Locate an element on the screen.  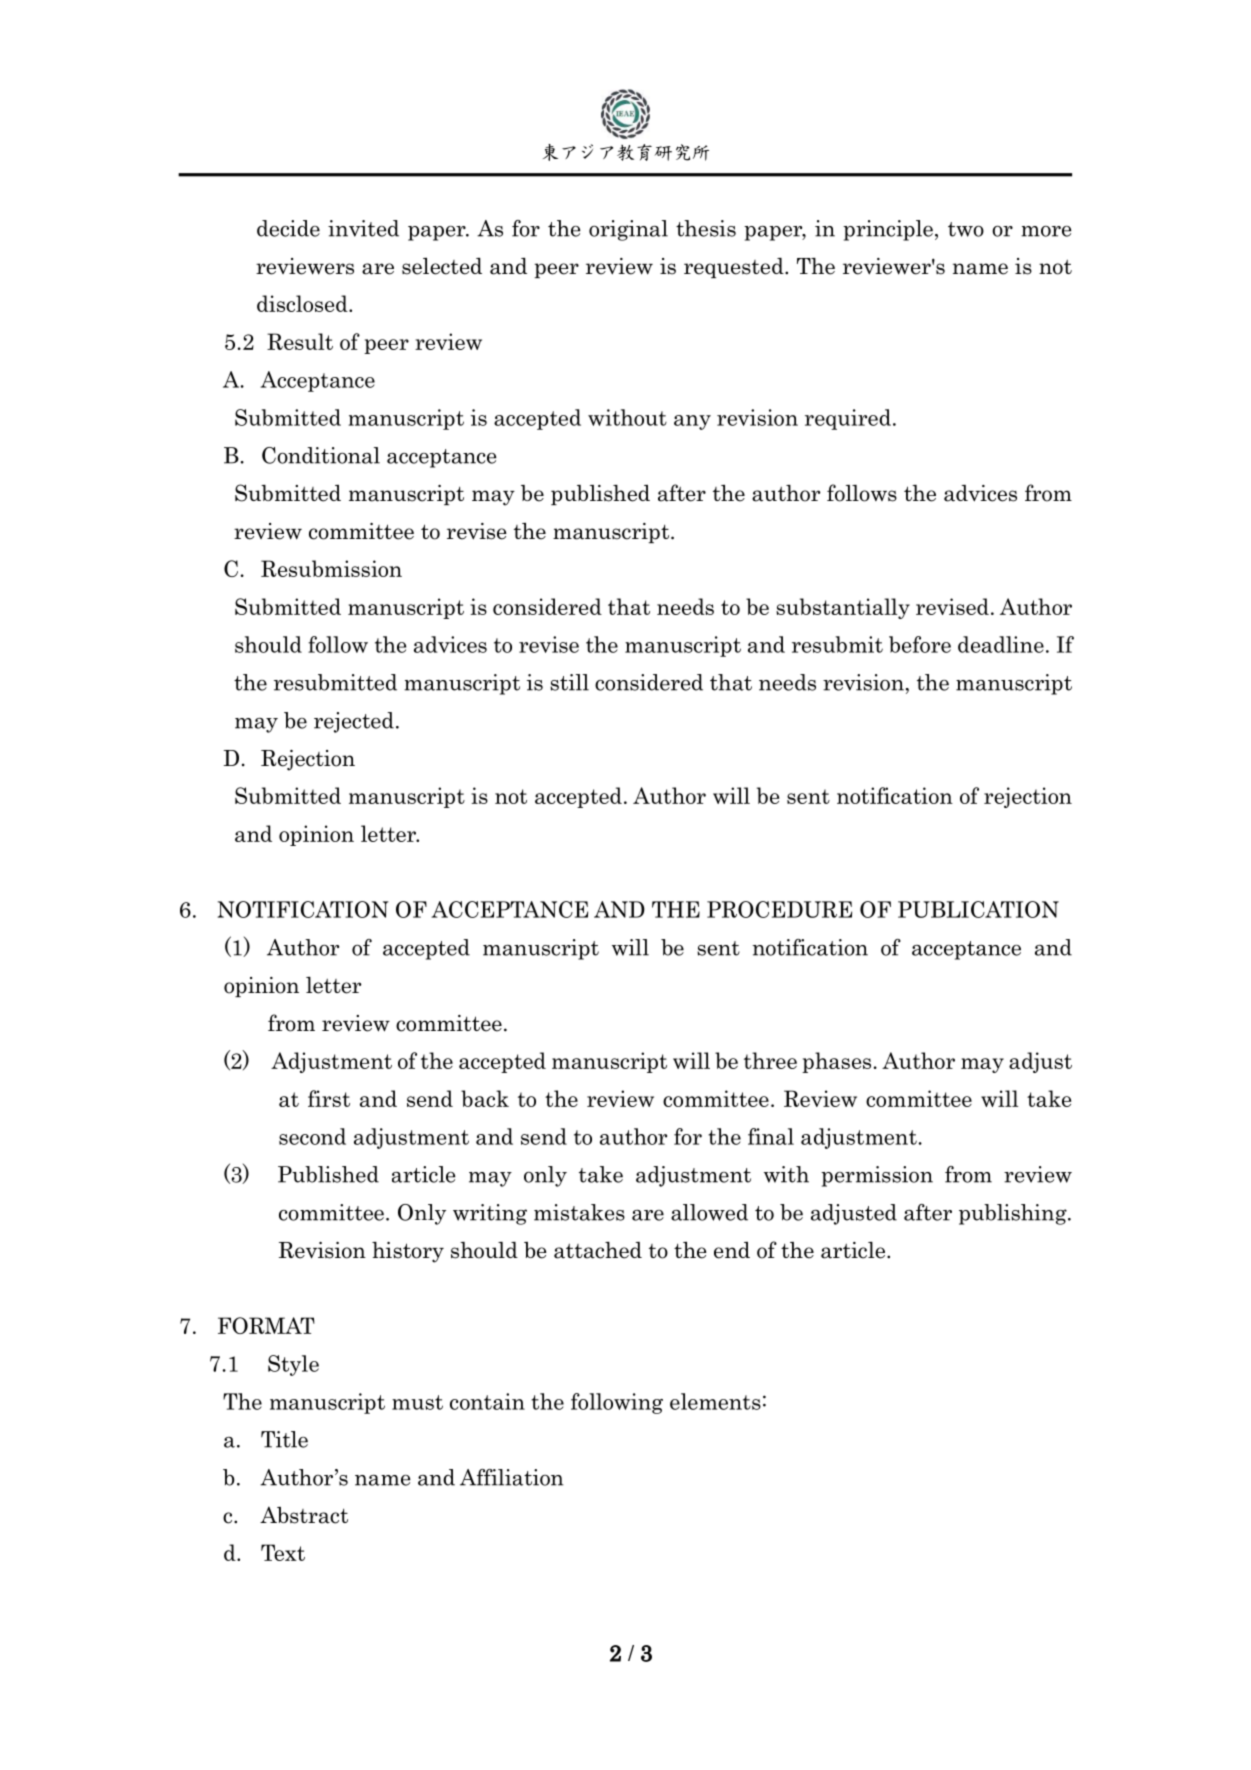
rejected is located at coordinates (354, 722).
